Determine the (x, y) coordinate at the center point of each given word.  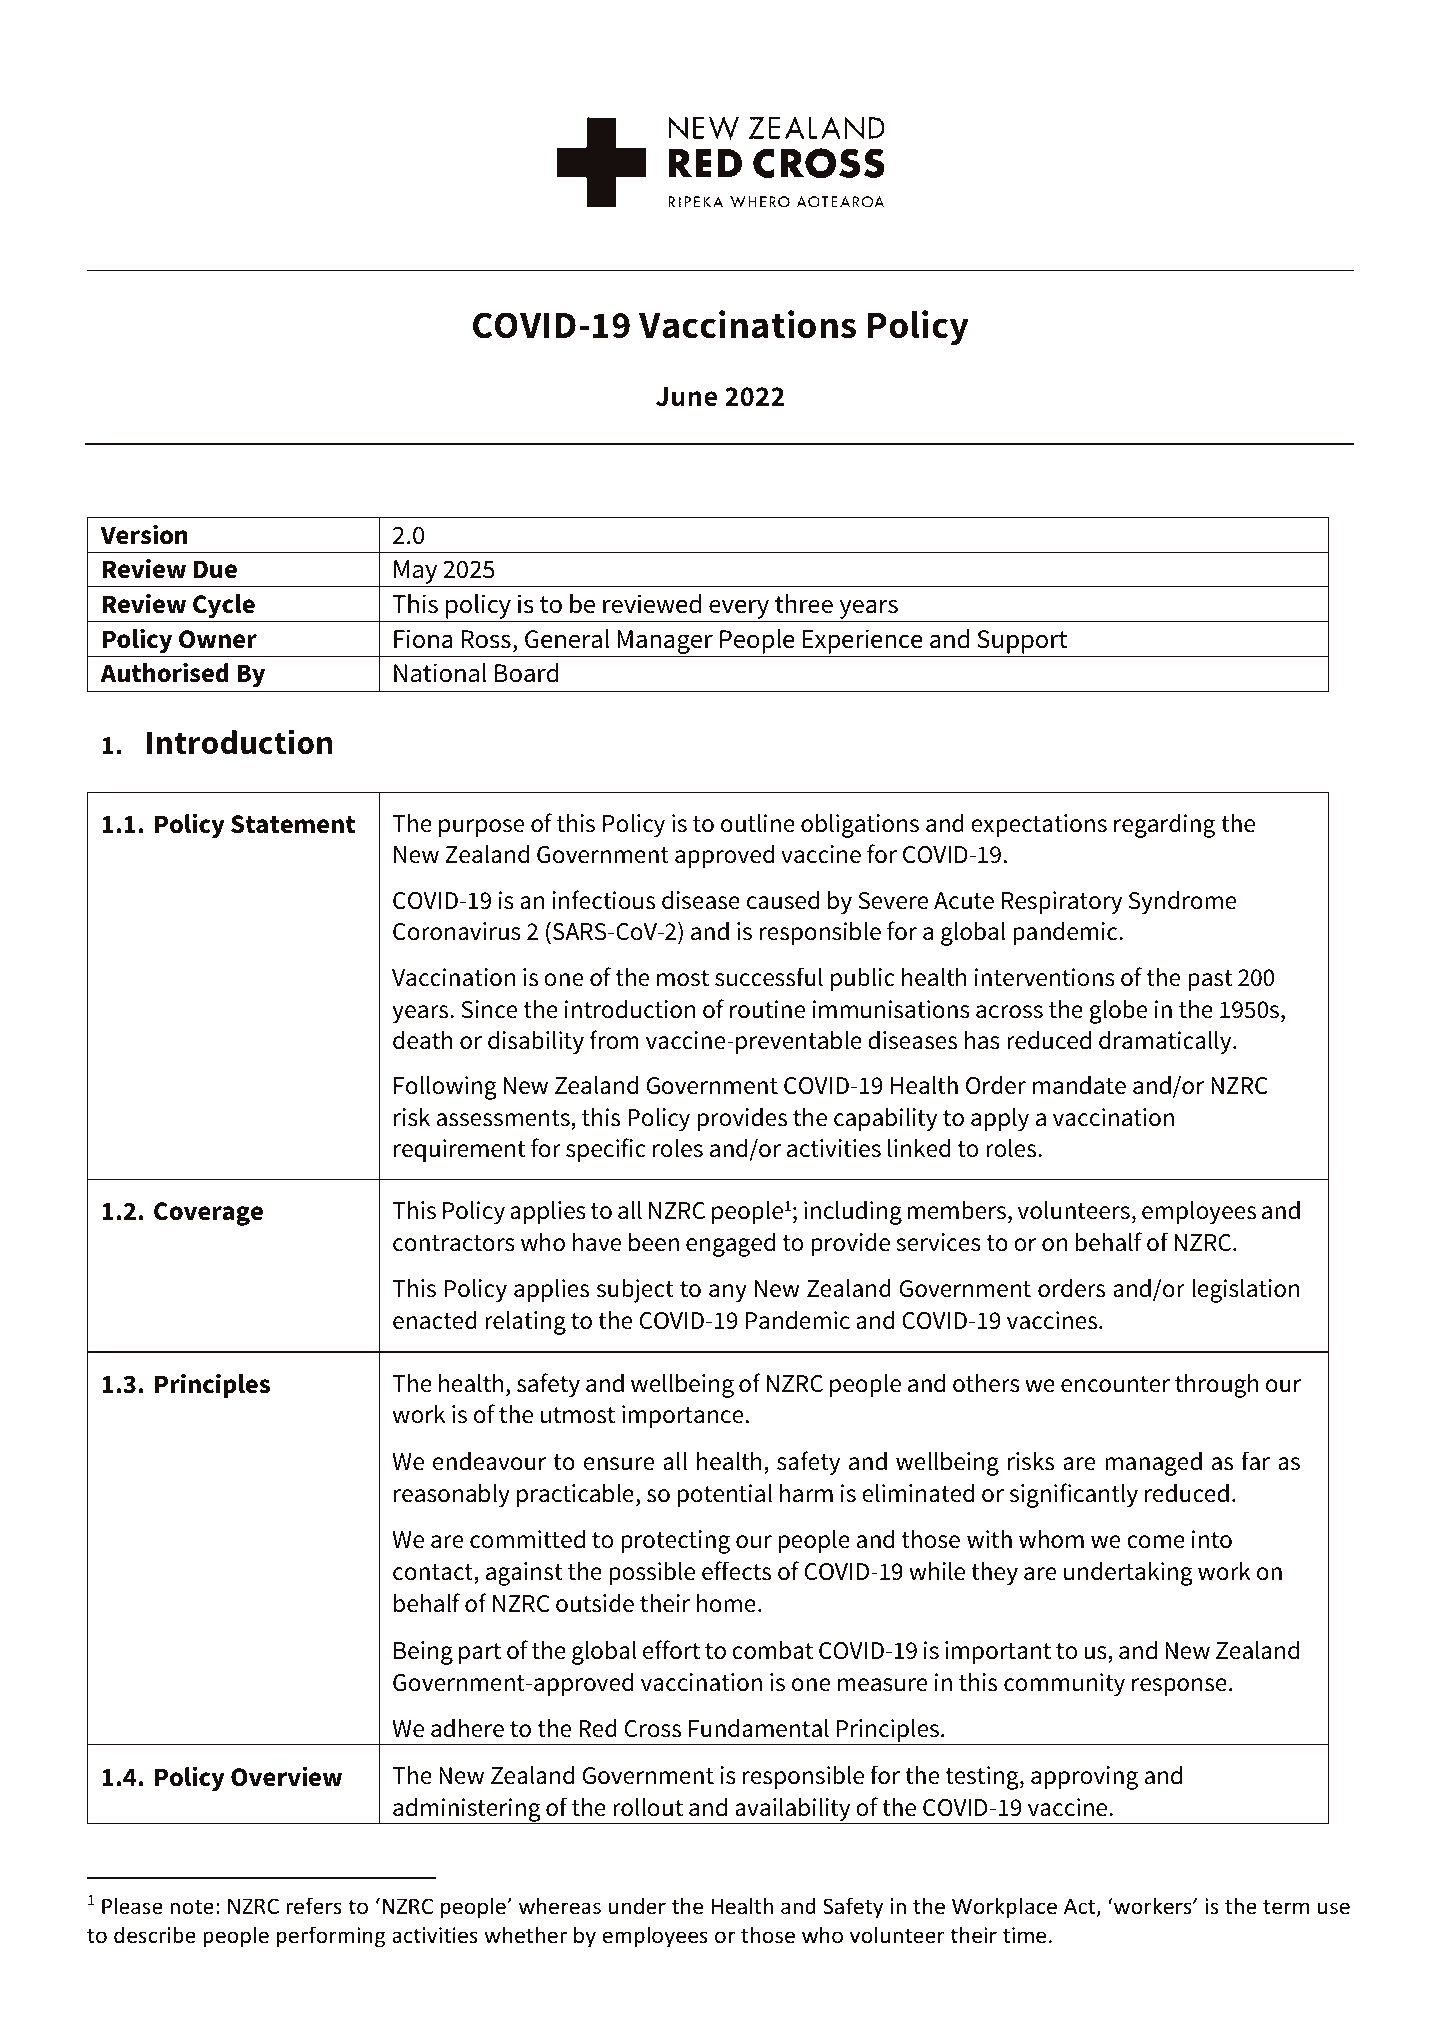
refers (314, 1906)
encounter (1115, 1384)
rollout (648, 1807)
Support (1022, 642)
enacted (435, 1320)
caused (783, 900)
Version (144, 534)
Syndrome (1182, 903)
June (686, 397)
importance (682, 1417)
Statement (293, 824)
